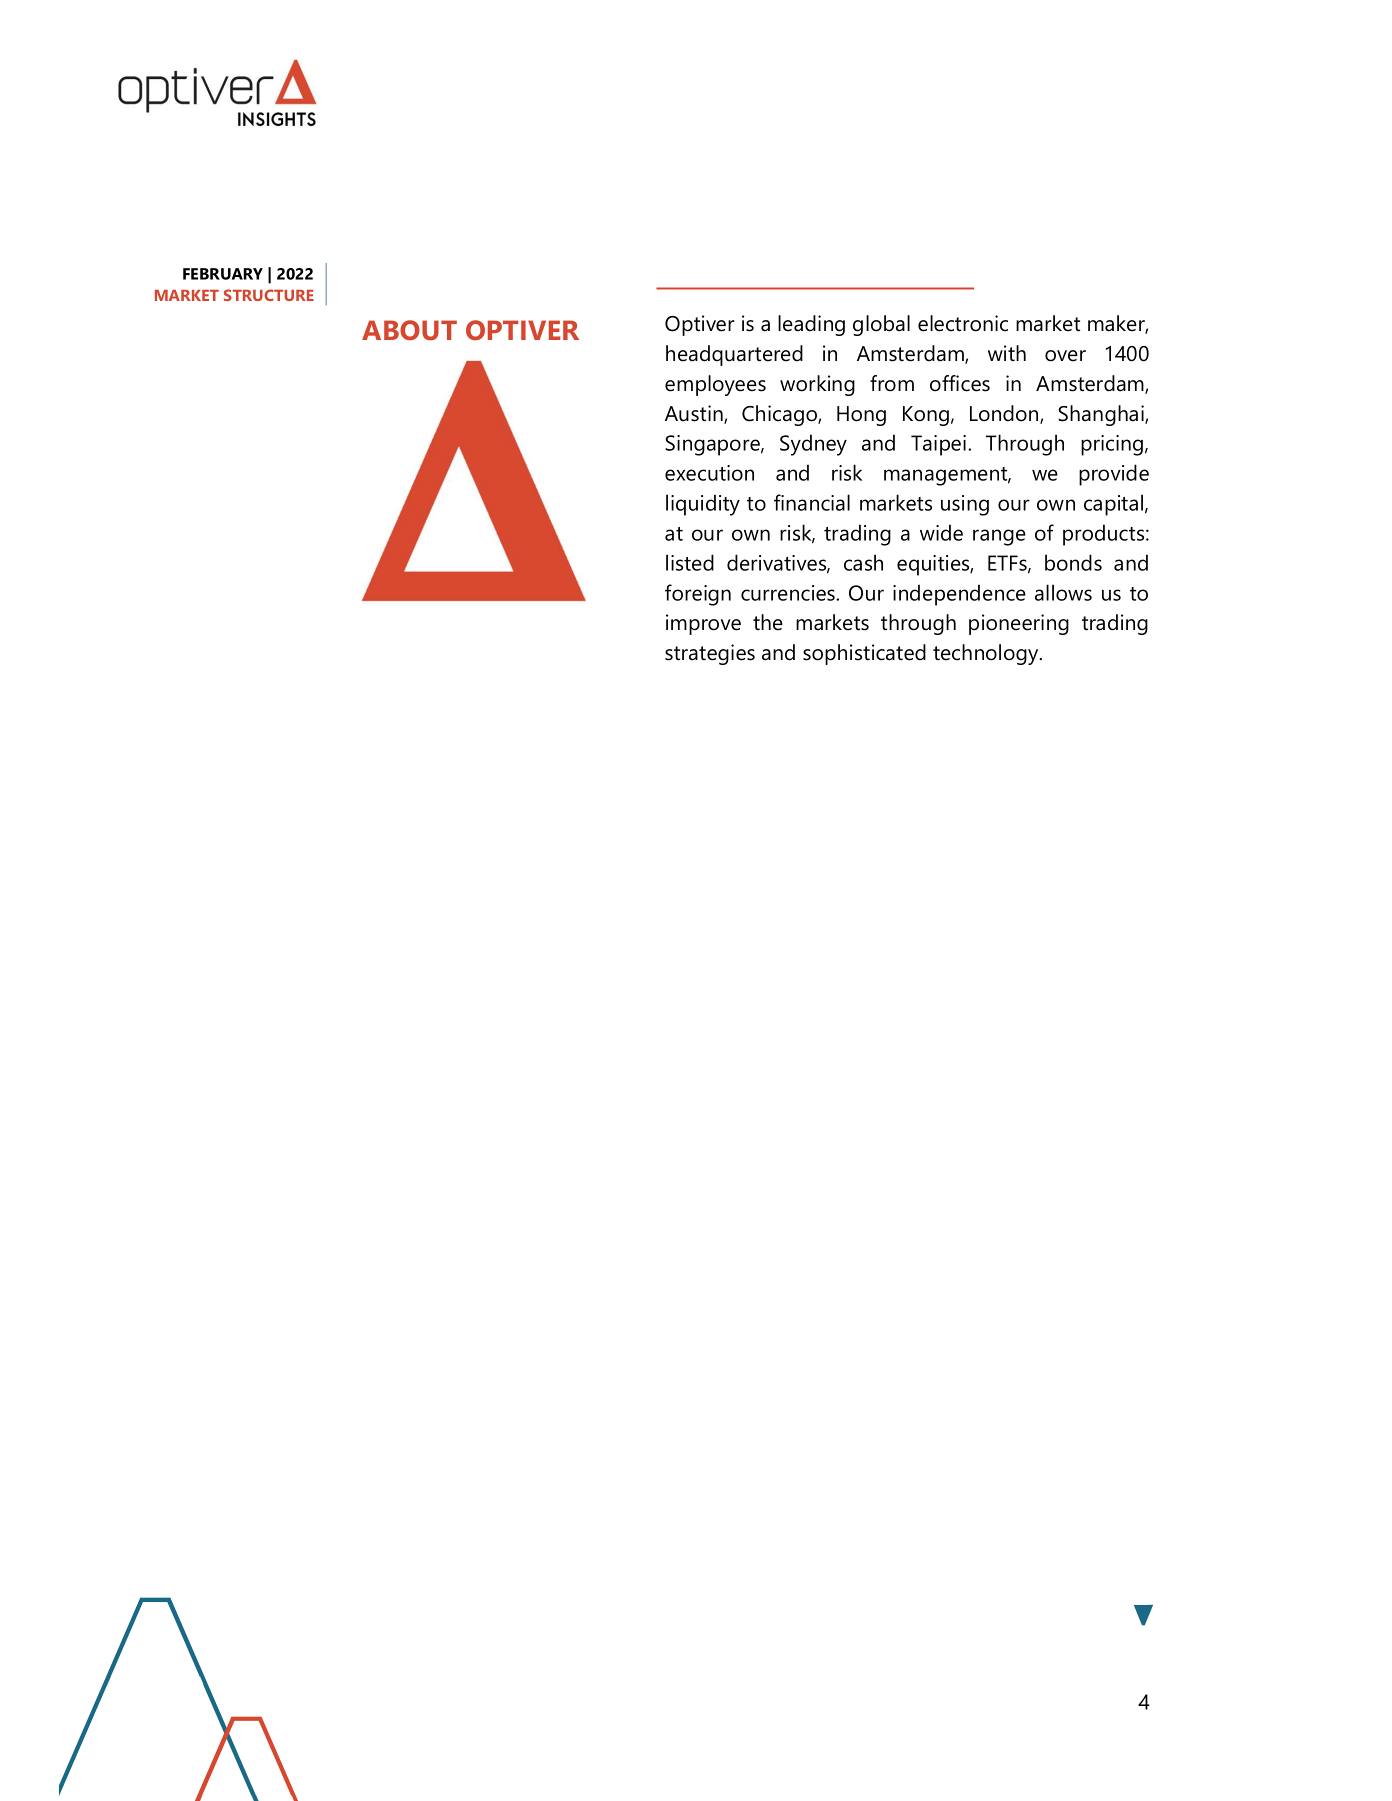 This image has width=1392, height=1801. I want to click on range, so click(999, 537).
